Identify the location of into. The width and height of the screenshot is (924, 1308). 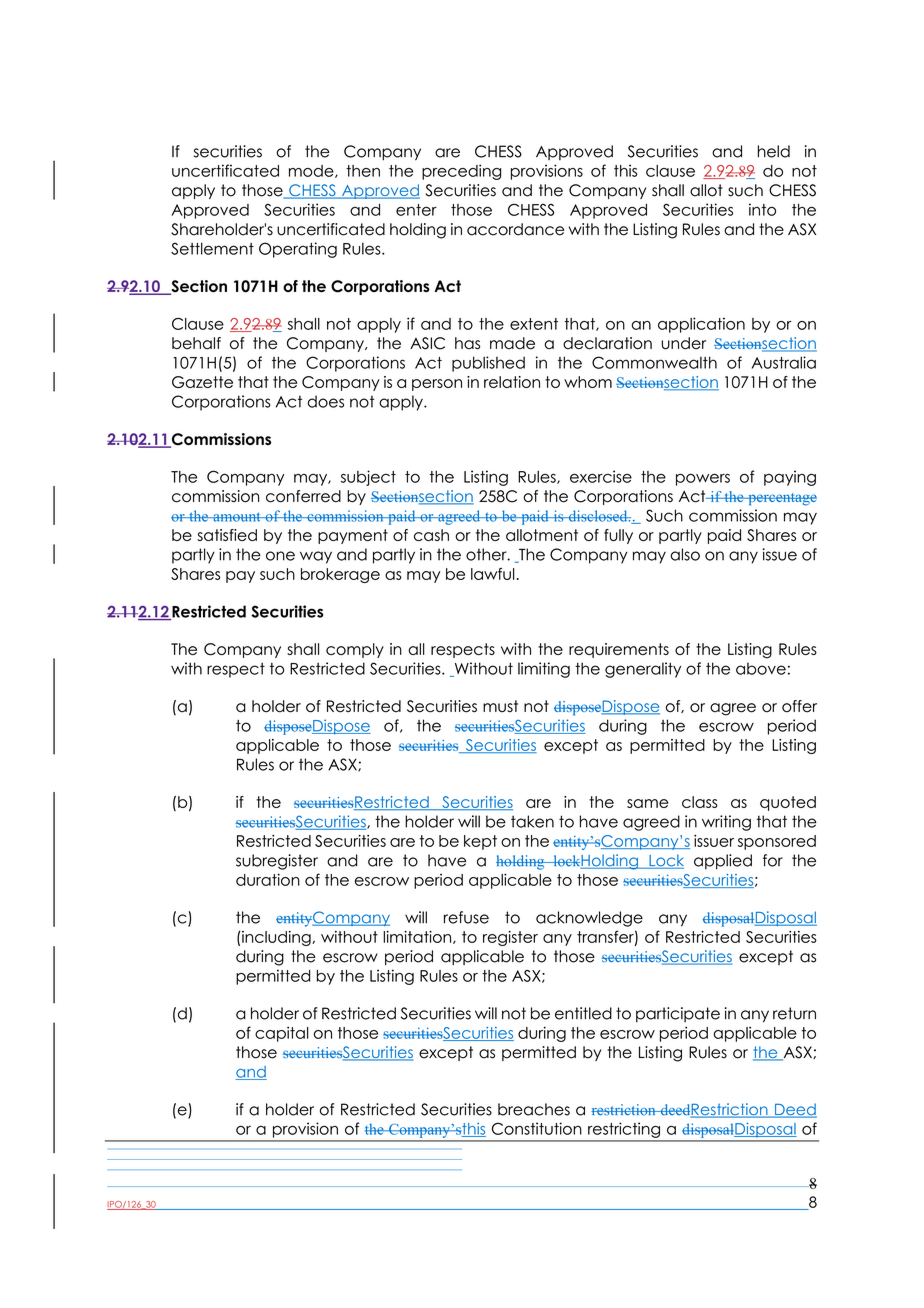
(762, 209).
